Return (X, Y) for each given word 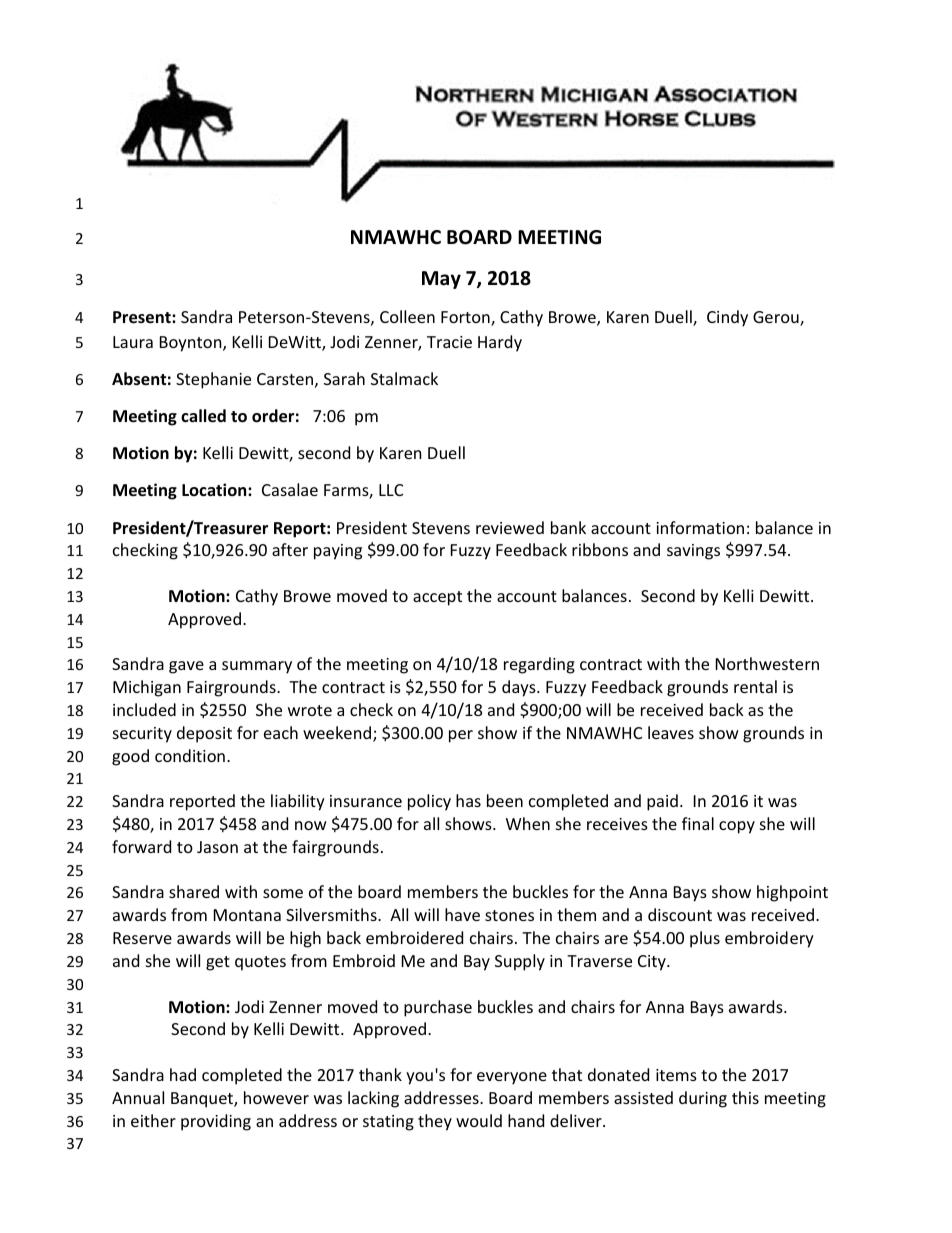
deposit (204, 734)
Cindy (727, 318)
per (461, 736)
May (441, 280)
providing (216, 1122)
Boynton (192, 344)
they (435, 1122)
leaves (671, 732)
